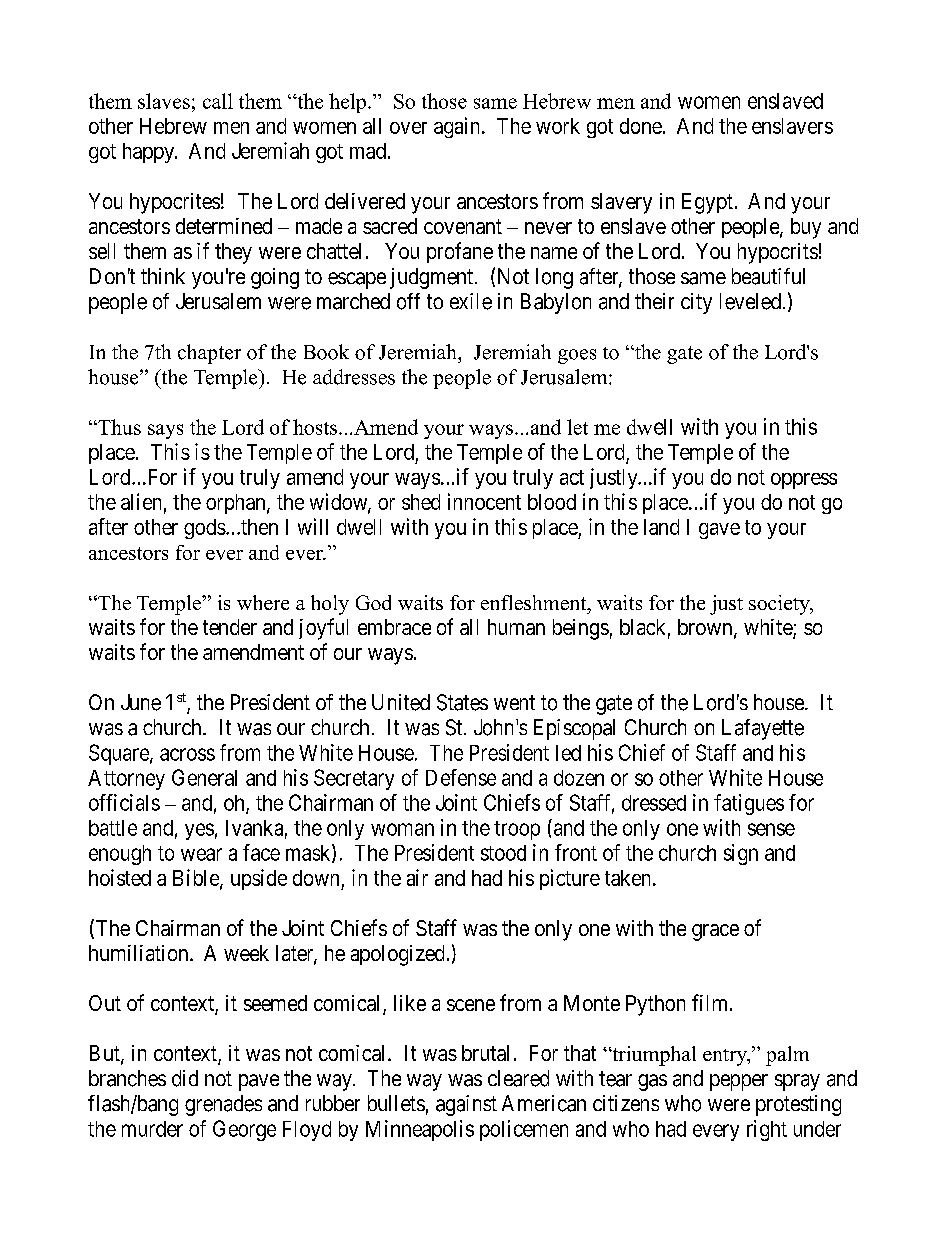  I want to click on innocent, so click(484, 501).
